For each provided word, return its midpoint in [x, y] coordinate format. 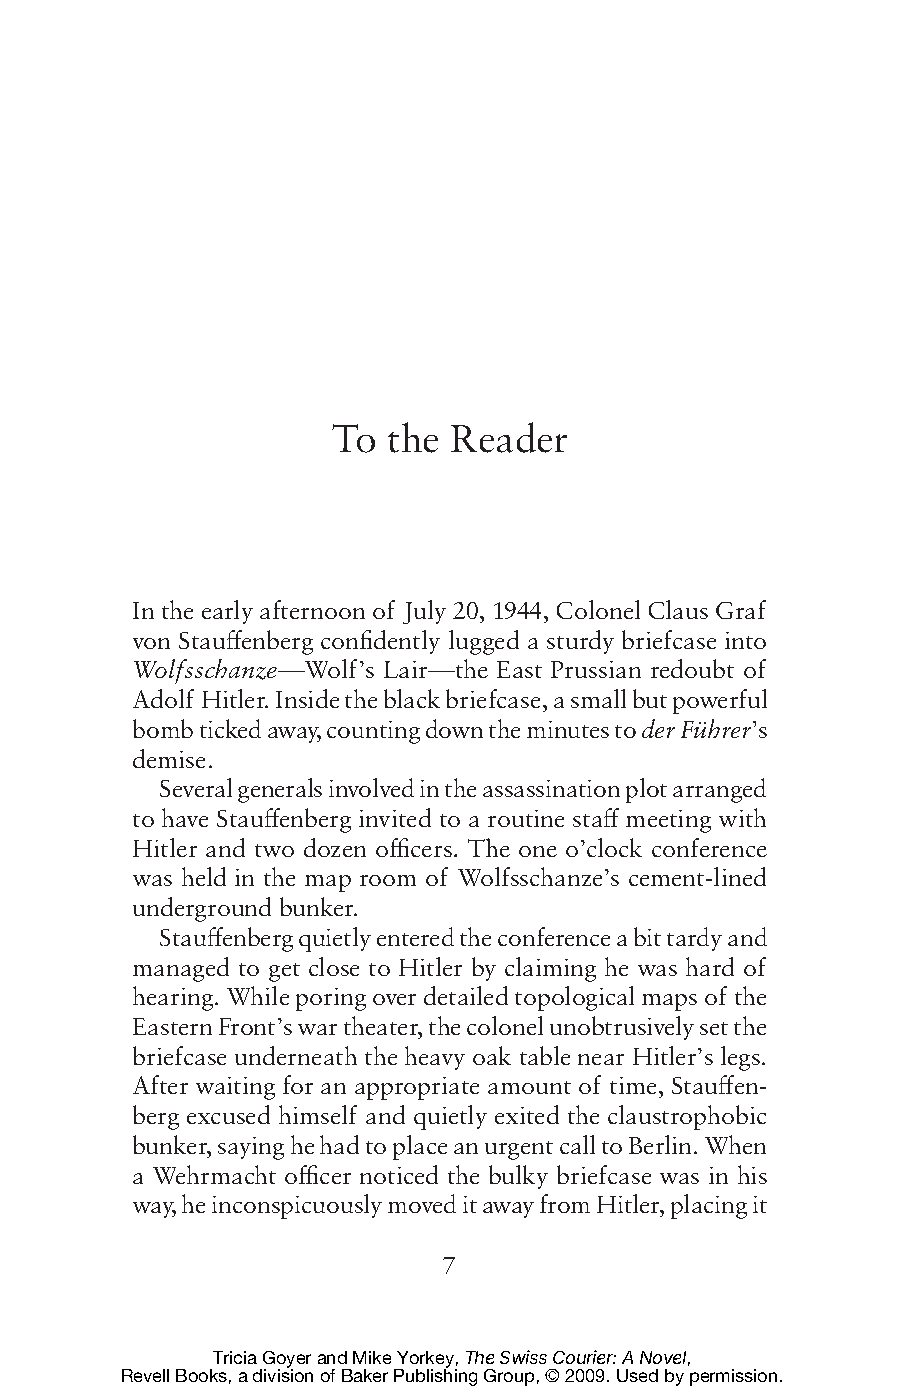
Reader [509, 437]
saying [251, 1148]
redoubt [692, 668]
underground [202, 909]
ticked [230, 728]
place [420, 1147]
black [412, 698]
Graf [741, 609]
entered [415, 936]
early [227, 612]
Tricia [235, 1357]
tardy [694, 939]
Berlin [660, 1144]
